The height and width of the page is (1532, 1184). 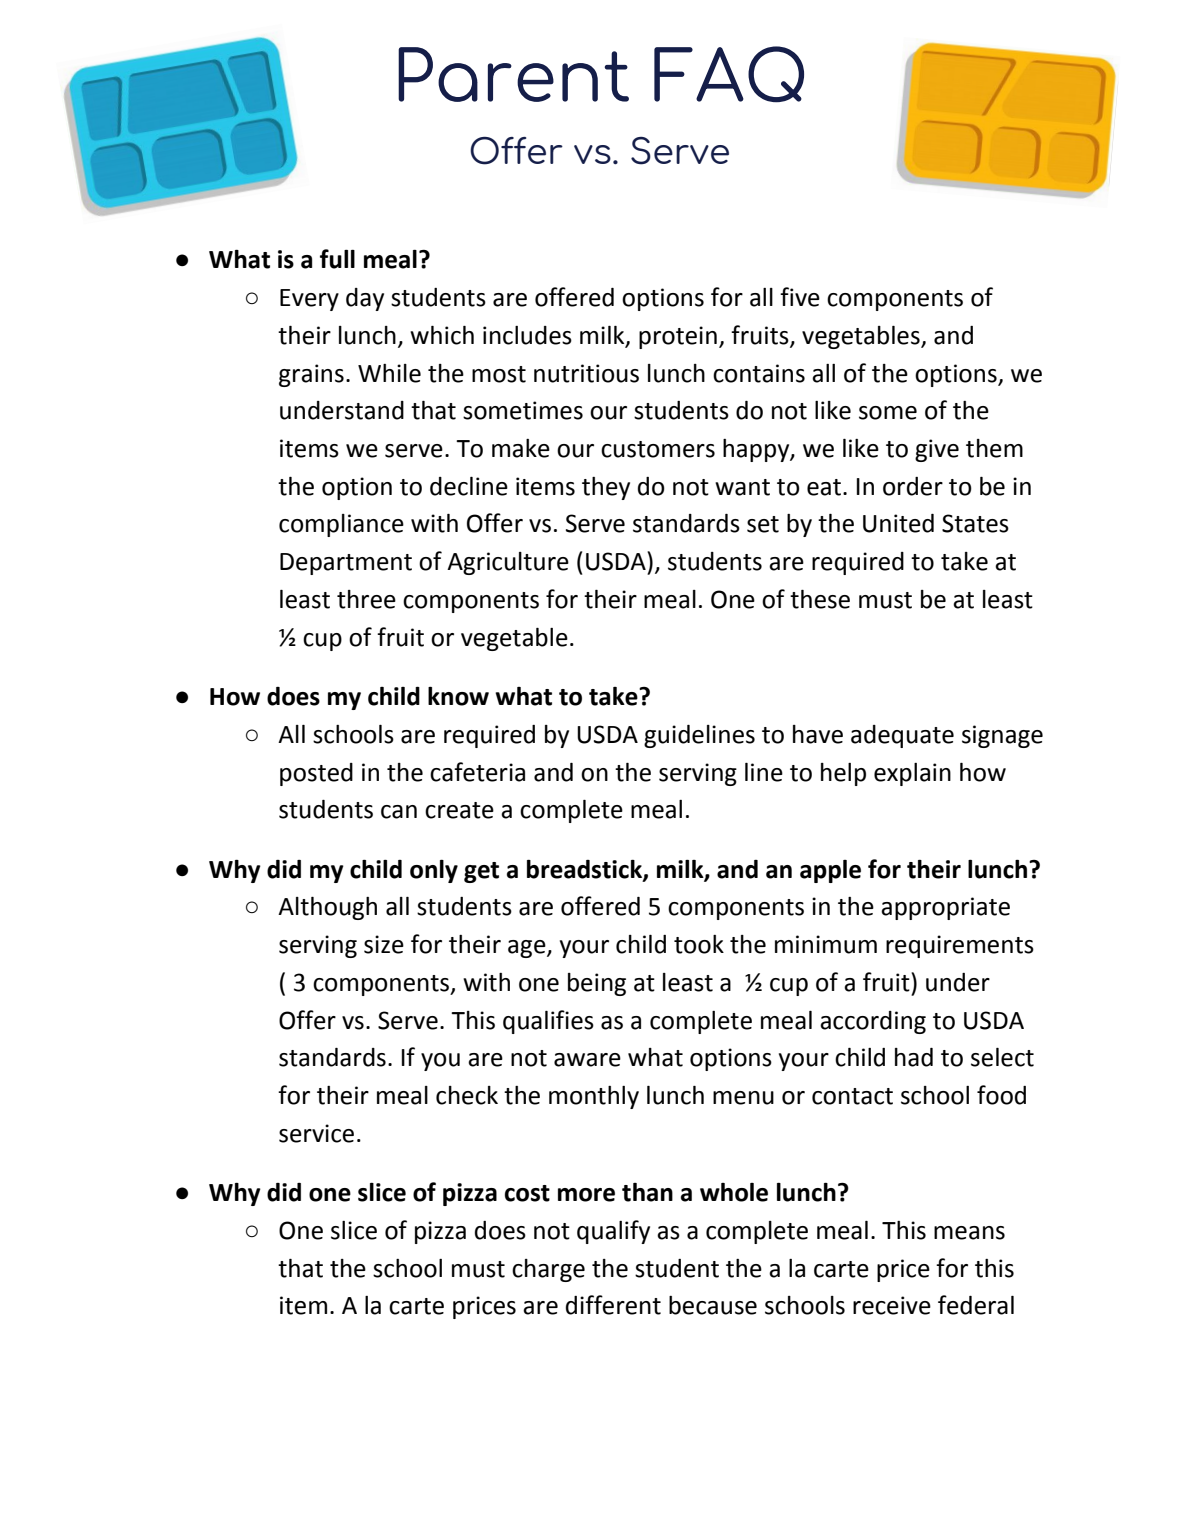 What do you see at coordinates (513, 74) in the page?
I see `Parent` at bounding box center [513, 74].
